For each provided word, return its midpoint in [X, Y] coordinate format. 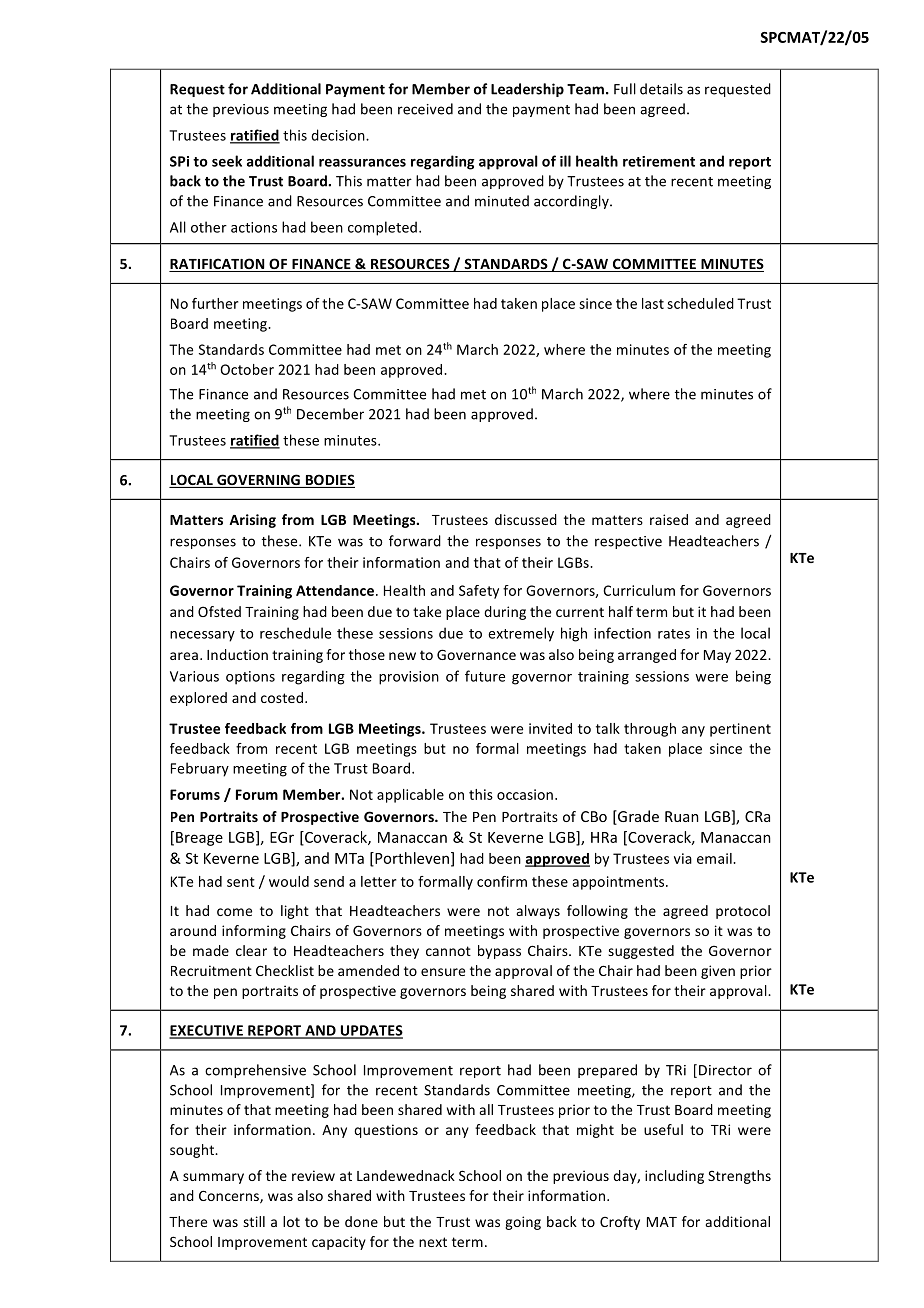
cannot [448, 951]
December [330, 414]
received [425, 109]
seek [227, 161]
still [254, 1221]
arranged [647, 656]
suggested [641, 952]
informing [254, 932]
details [661, 89]
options [250, 678]
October [247, 369]
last [653, 303]
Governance [476, 654]
